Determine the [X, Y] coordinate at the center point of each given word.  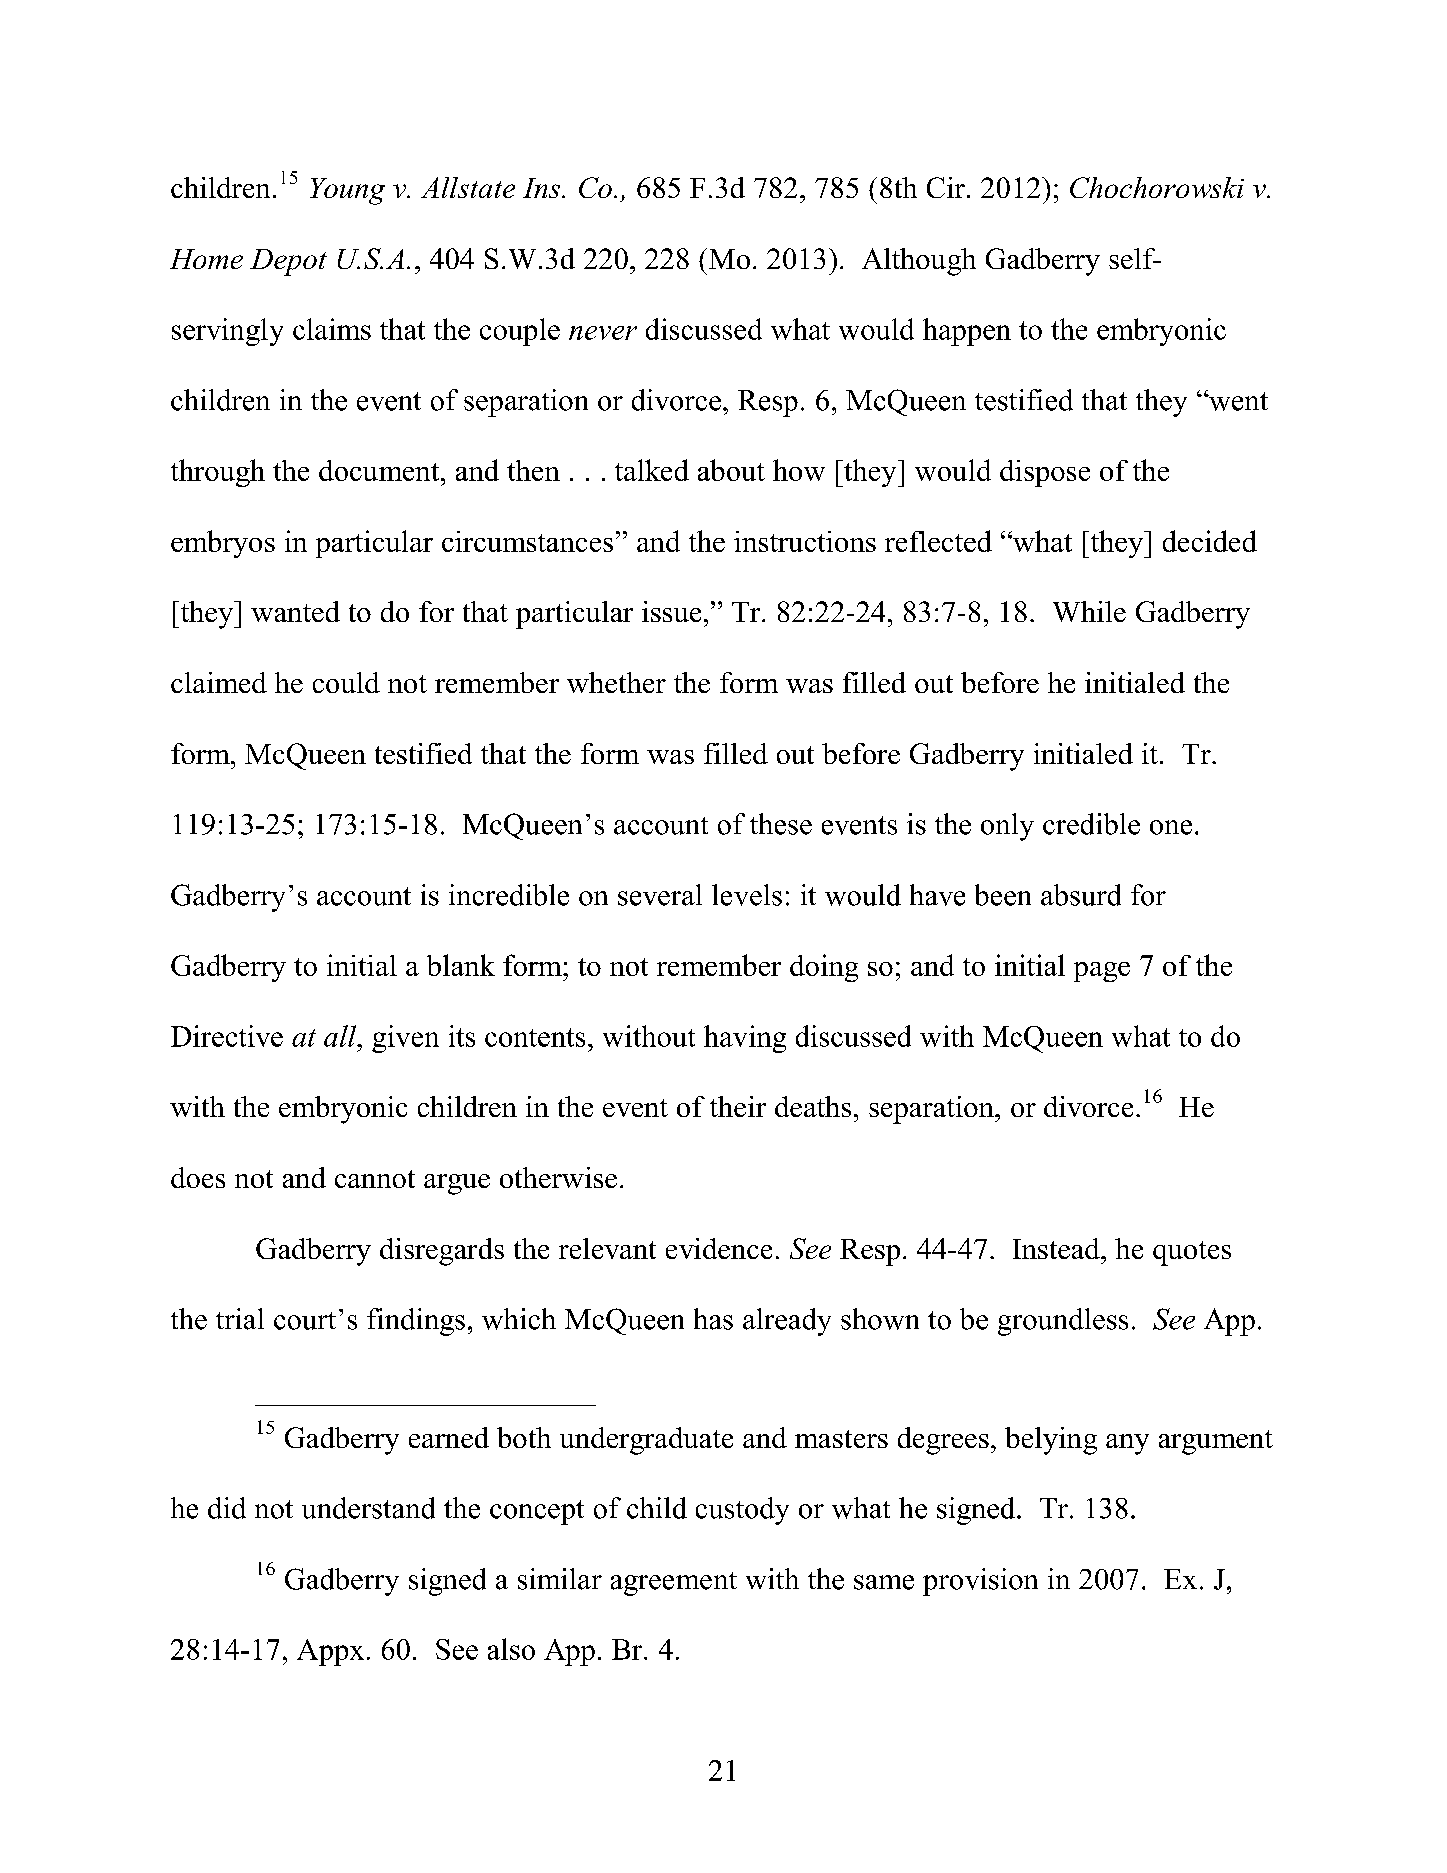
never [603, 333]
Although [919, 262]
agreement [674, 1584]
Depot [288, 262]
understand [368, 1508]
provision [980, 1582]
